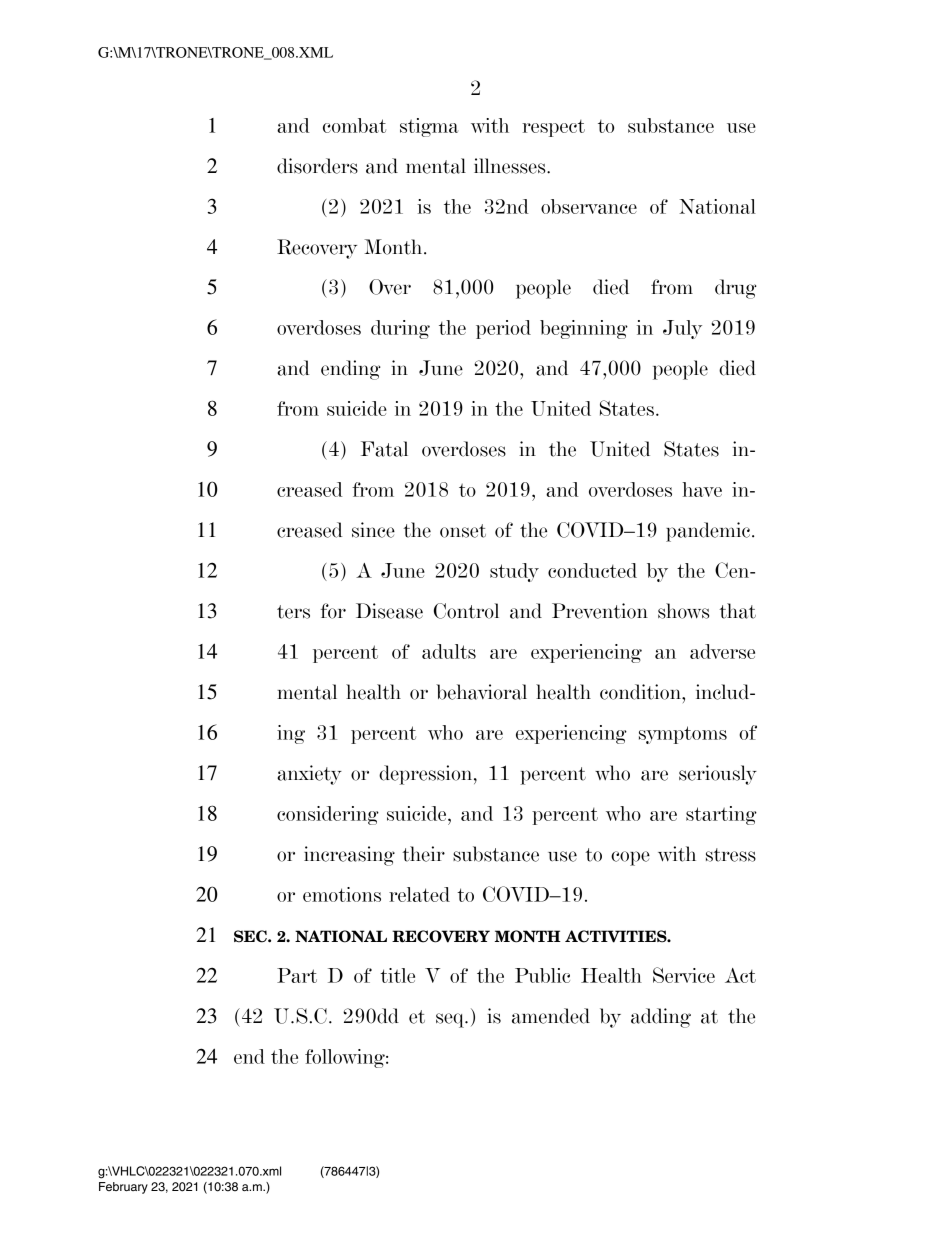 This image has height=1233, width=952. I want to click on February, so click(123, 1188).
